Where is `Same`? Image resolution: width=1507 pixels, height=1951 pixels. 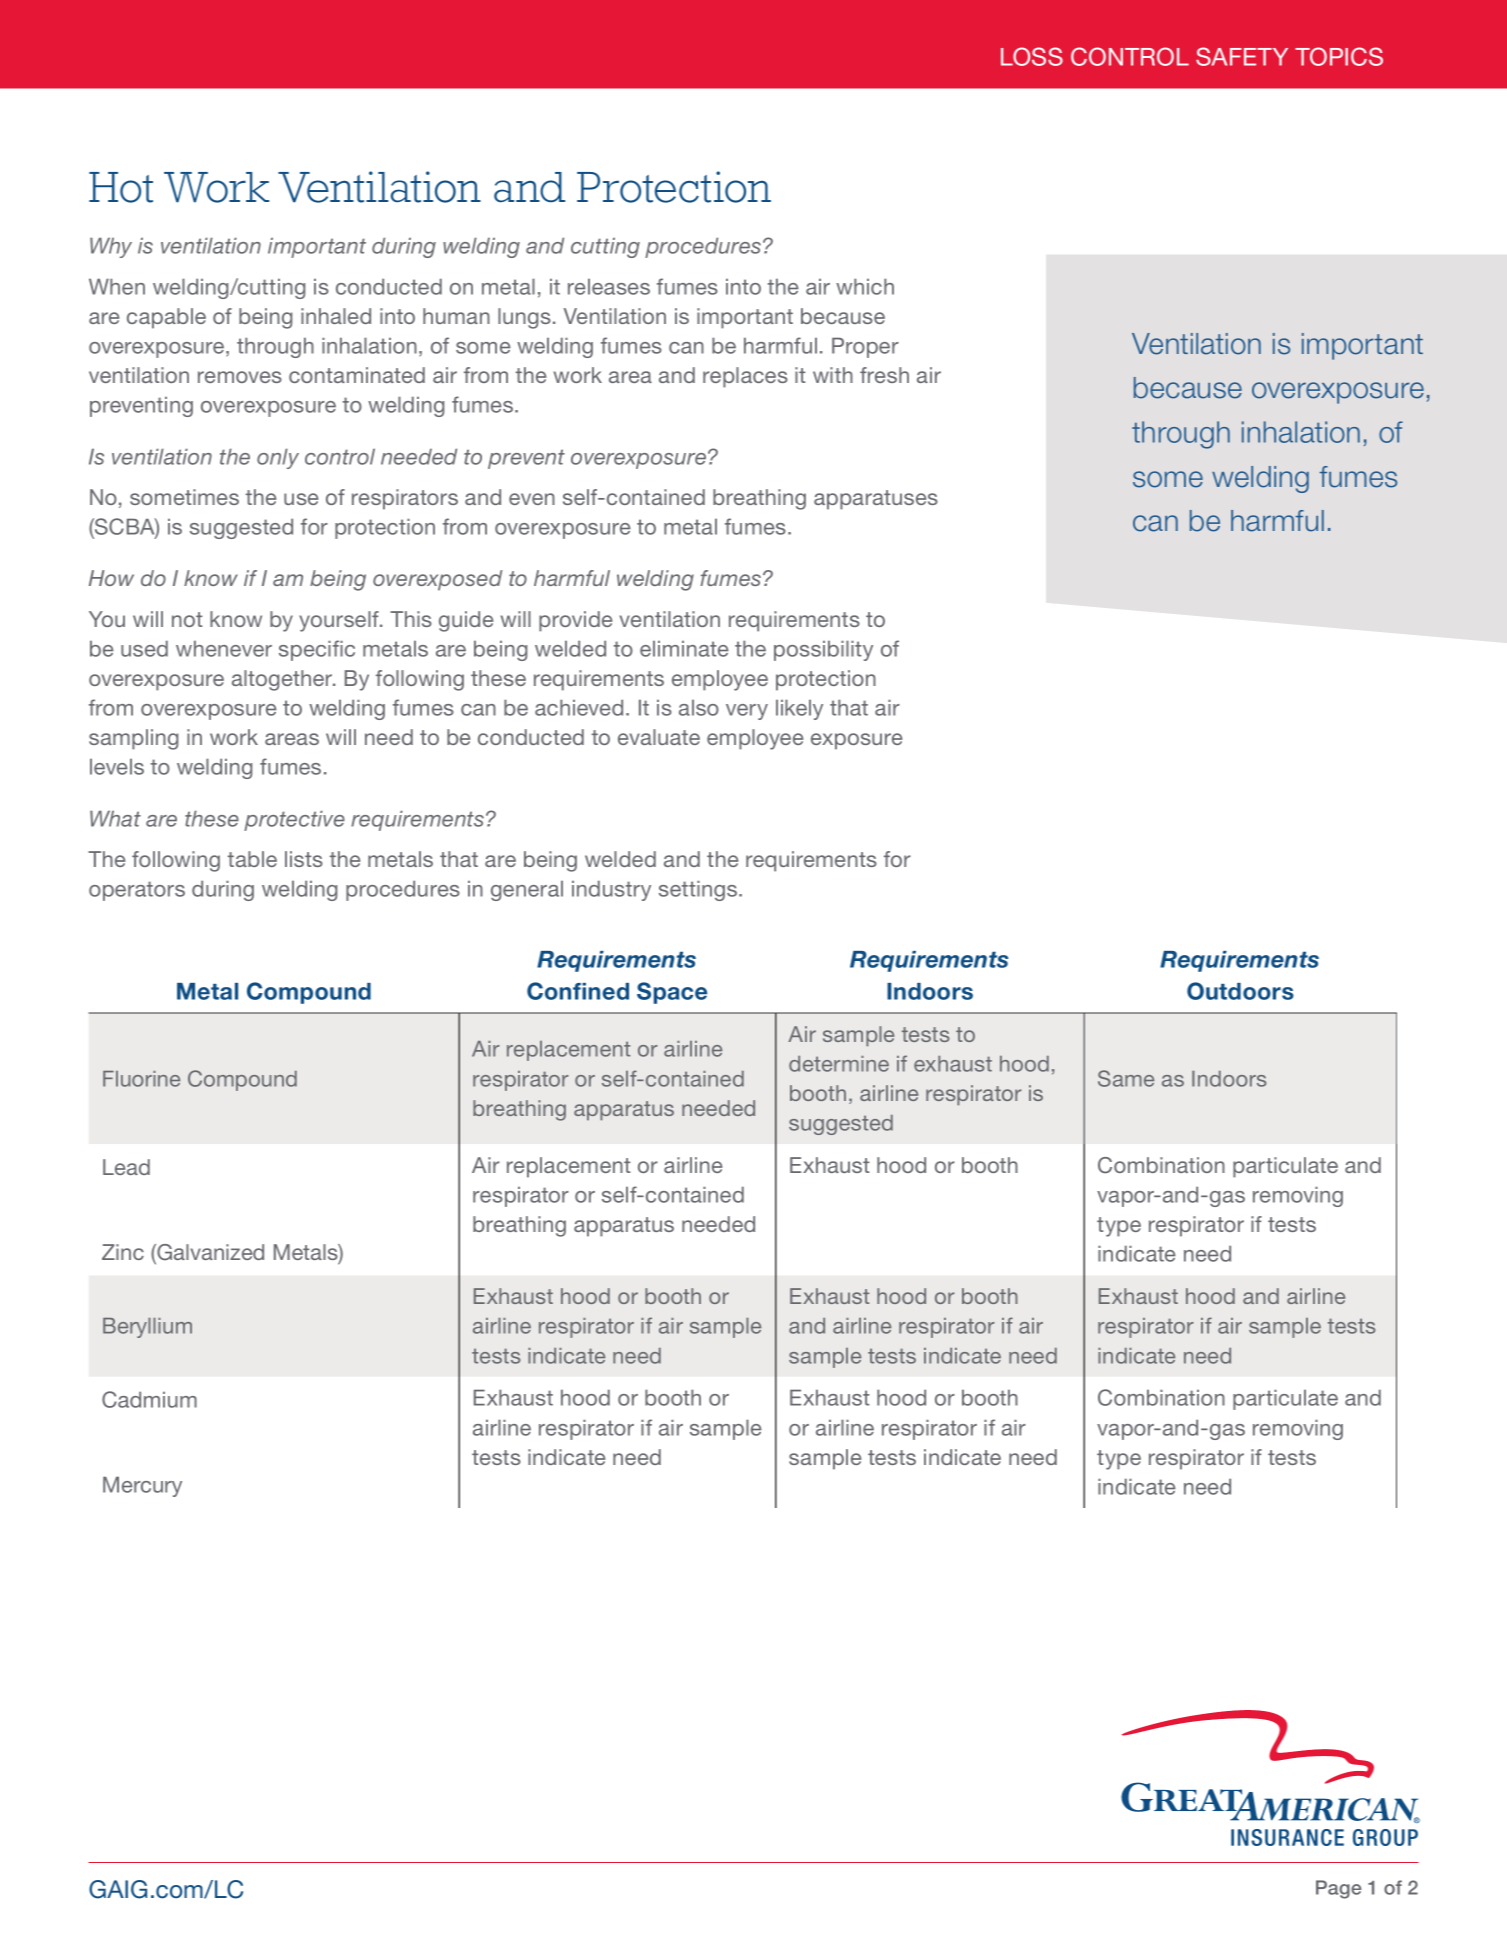
Same is located at coordinates (1126, 1078).
